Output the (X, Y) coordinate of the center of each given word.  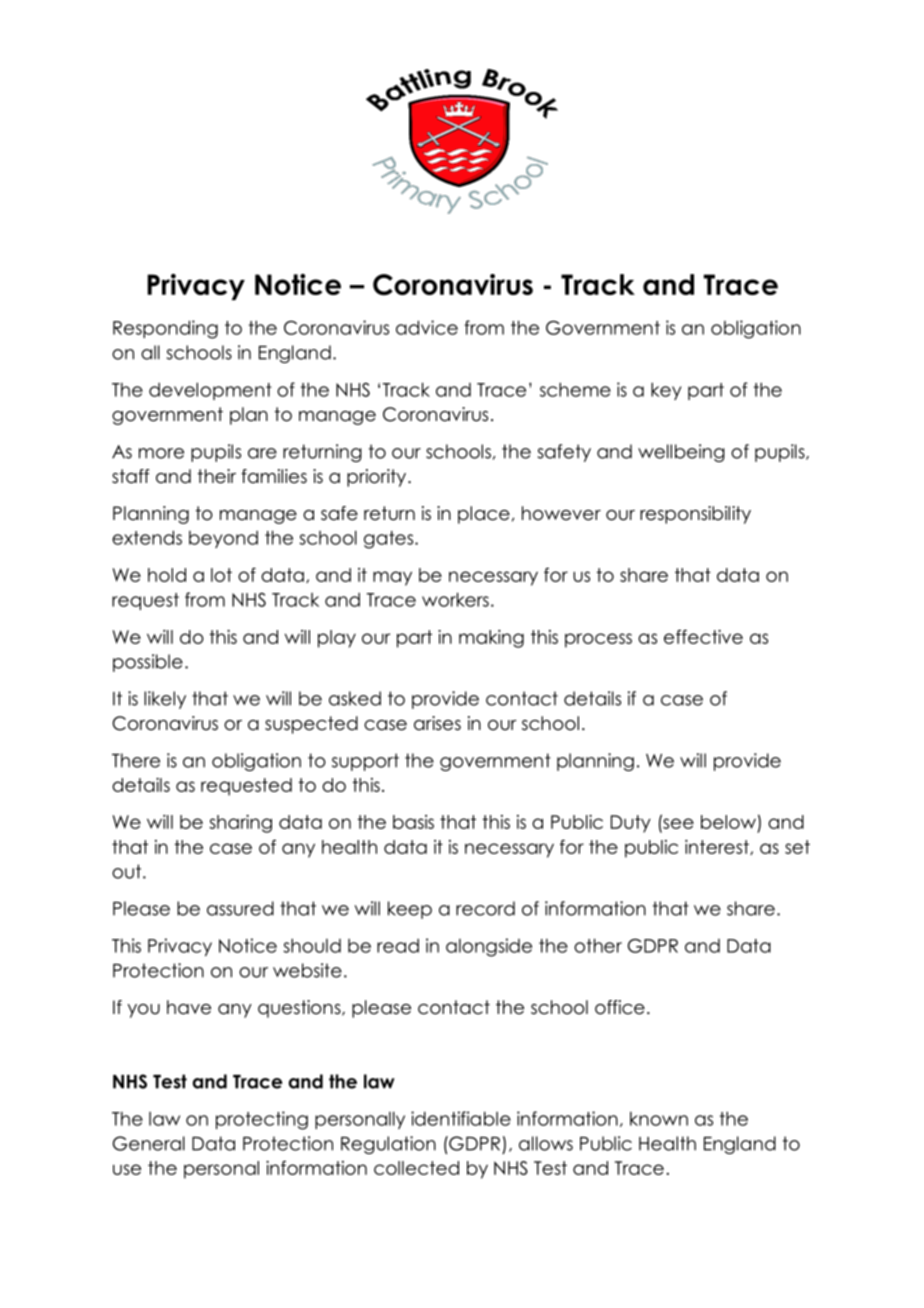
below (728, 822)
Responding (165, 329)
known (659, 1119)
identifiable (461, 1118)
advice (427, 327)
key (666, 391)
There (136, 760)
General (149, 1143)
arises (437, 723)
